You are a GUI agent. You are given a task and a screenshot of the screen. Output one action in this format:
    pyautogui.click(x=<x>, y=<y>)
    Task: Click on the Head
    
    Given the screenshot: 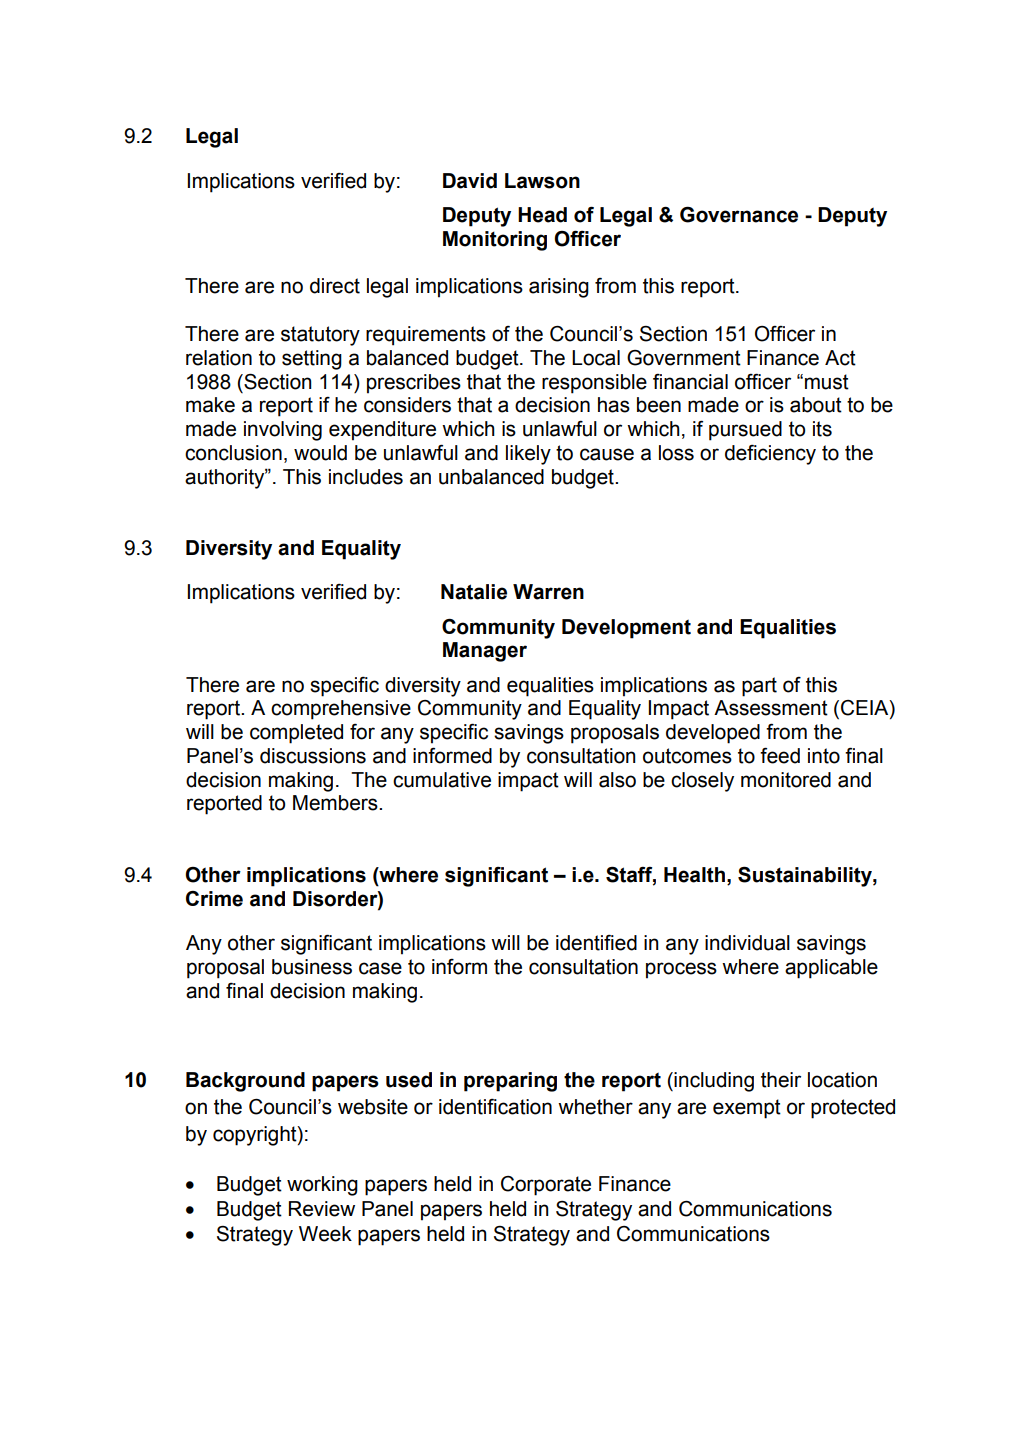 What is the action you would take?
    pyautogui.click(x=542, y=215)
